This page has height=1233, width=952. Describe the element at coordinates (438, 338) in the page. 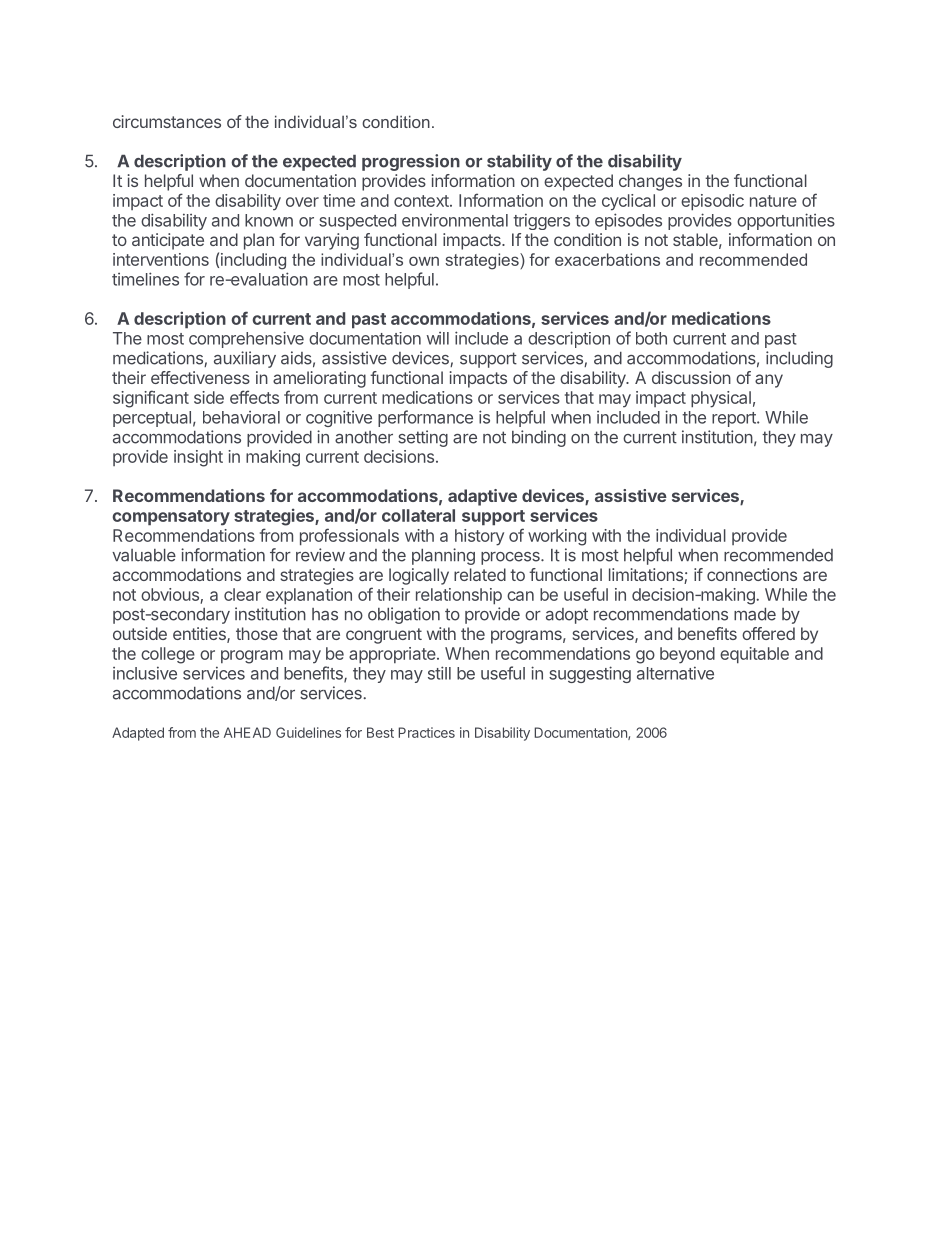

I see `will` at that location.
